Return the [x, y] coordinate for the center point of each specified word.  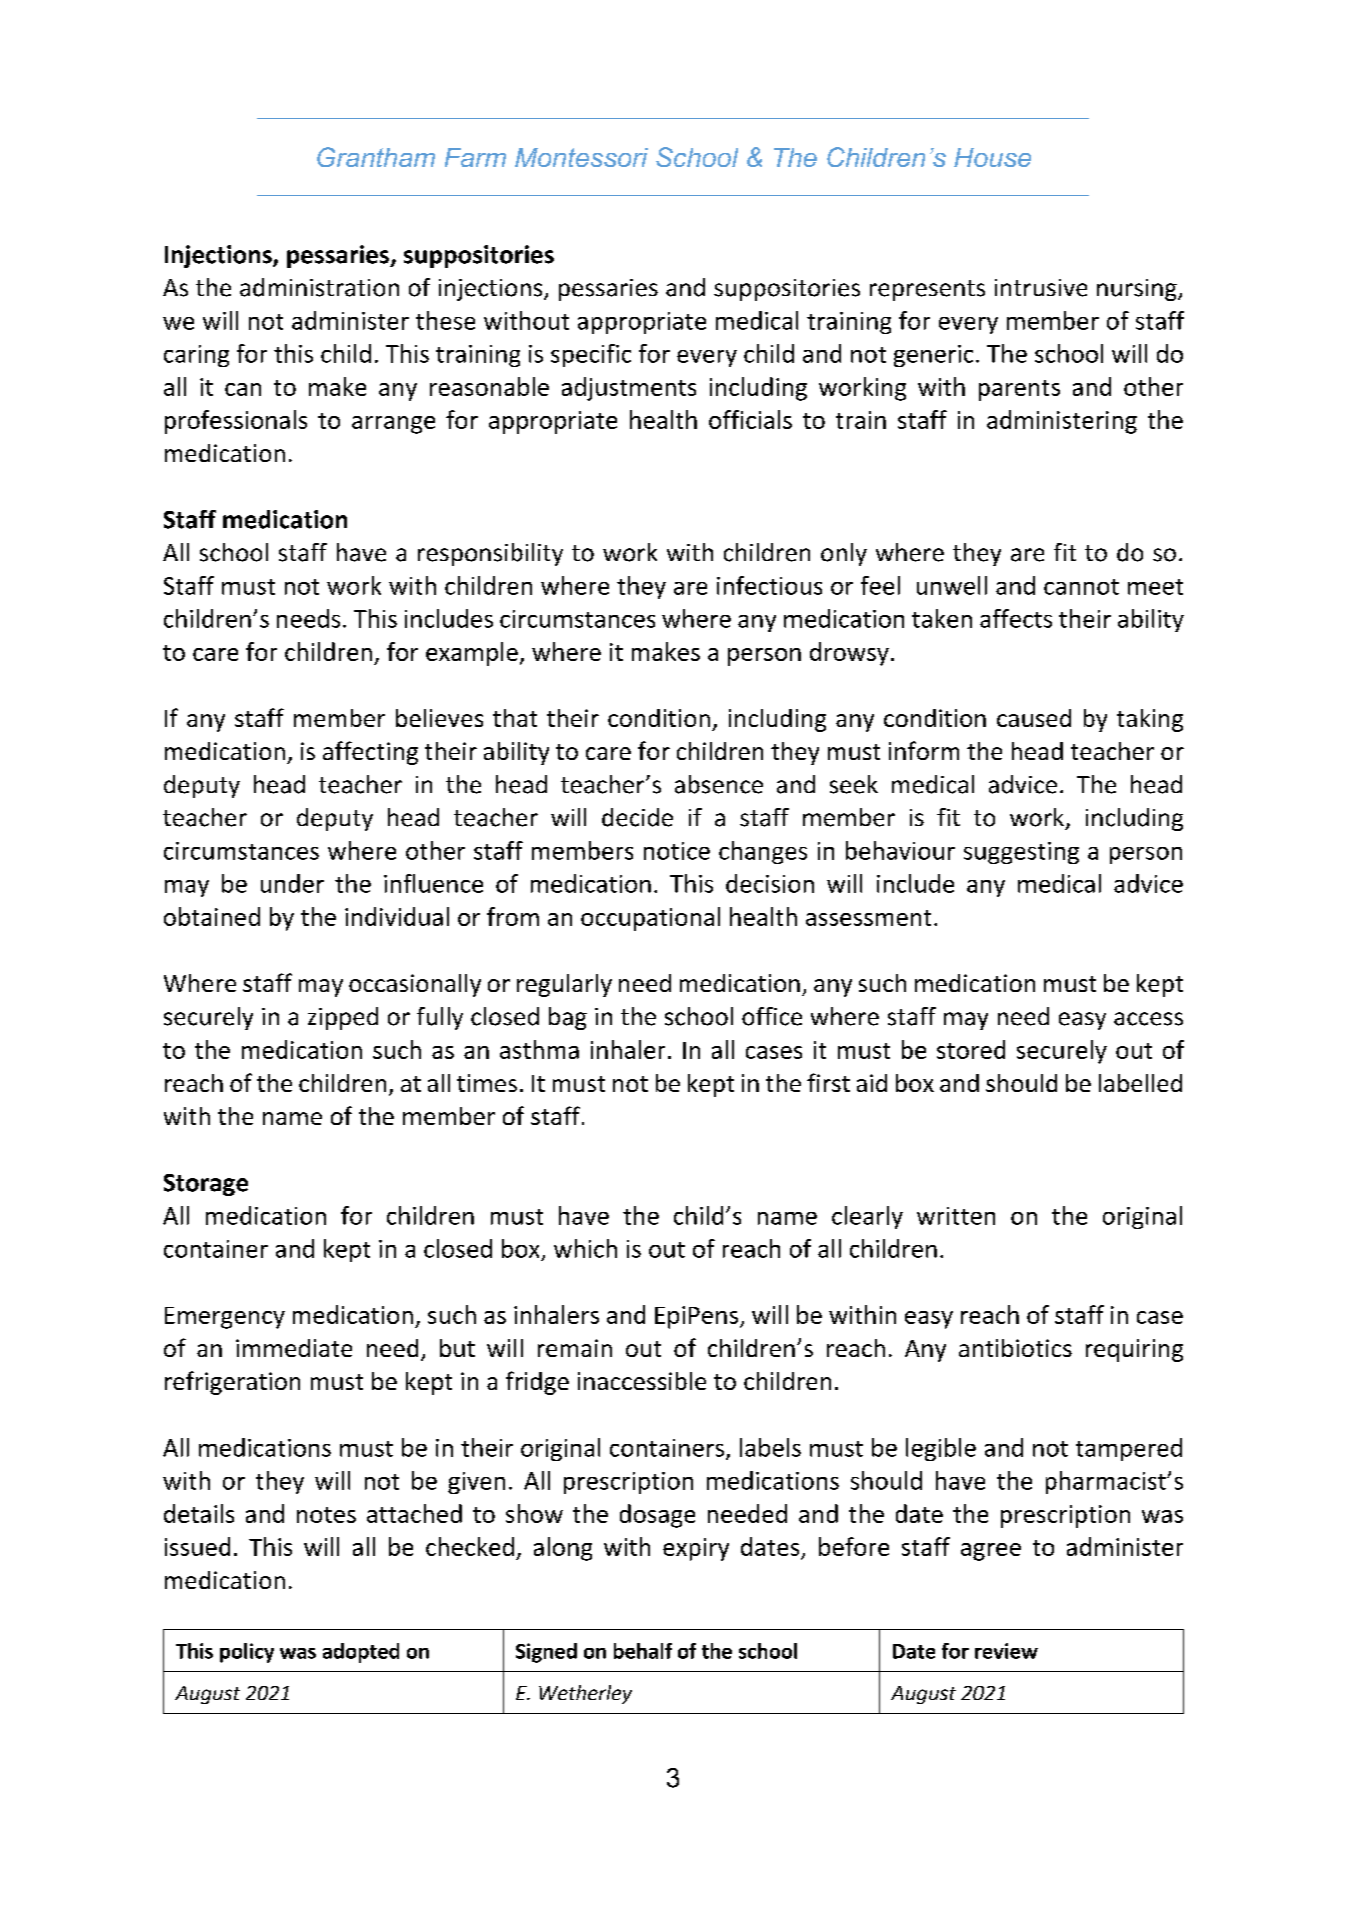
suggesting [1021, 853]
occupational [650, 919]
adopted [361, 1653]
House [992, 157]
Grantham [376, 157]
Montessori [581, 157]
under [292, 883]
